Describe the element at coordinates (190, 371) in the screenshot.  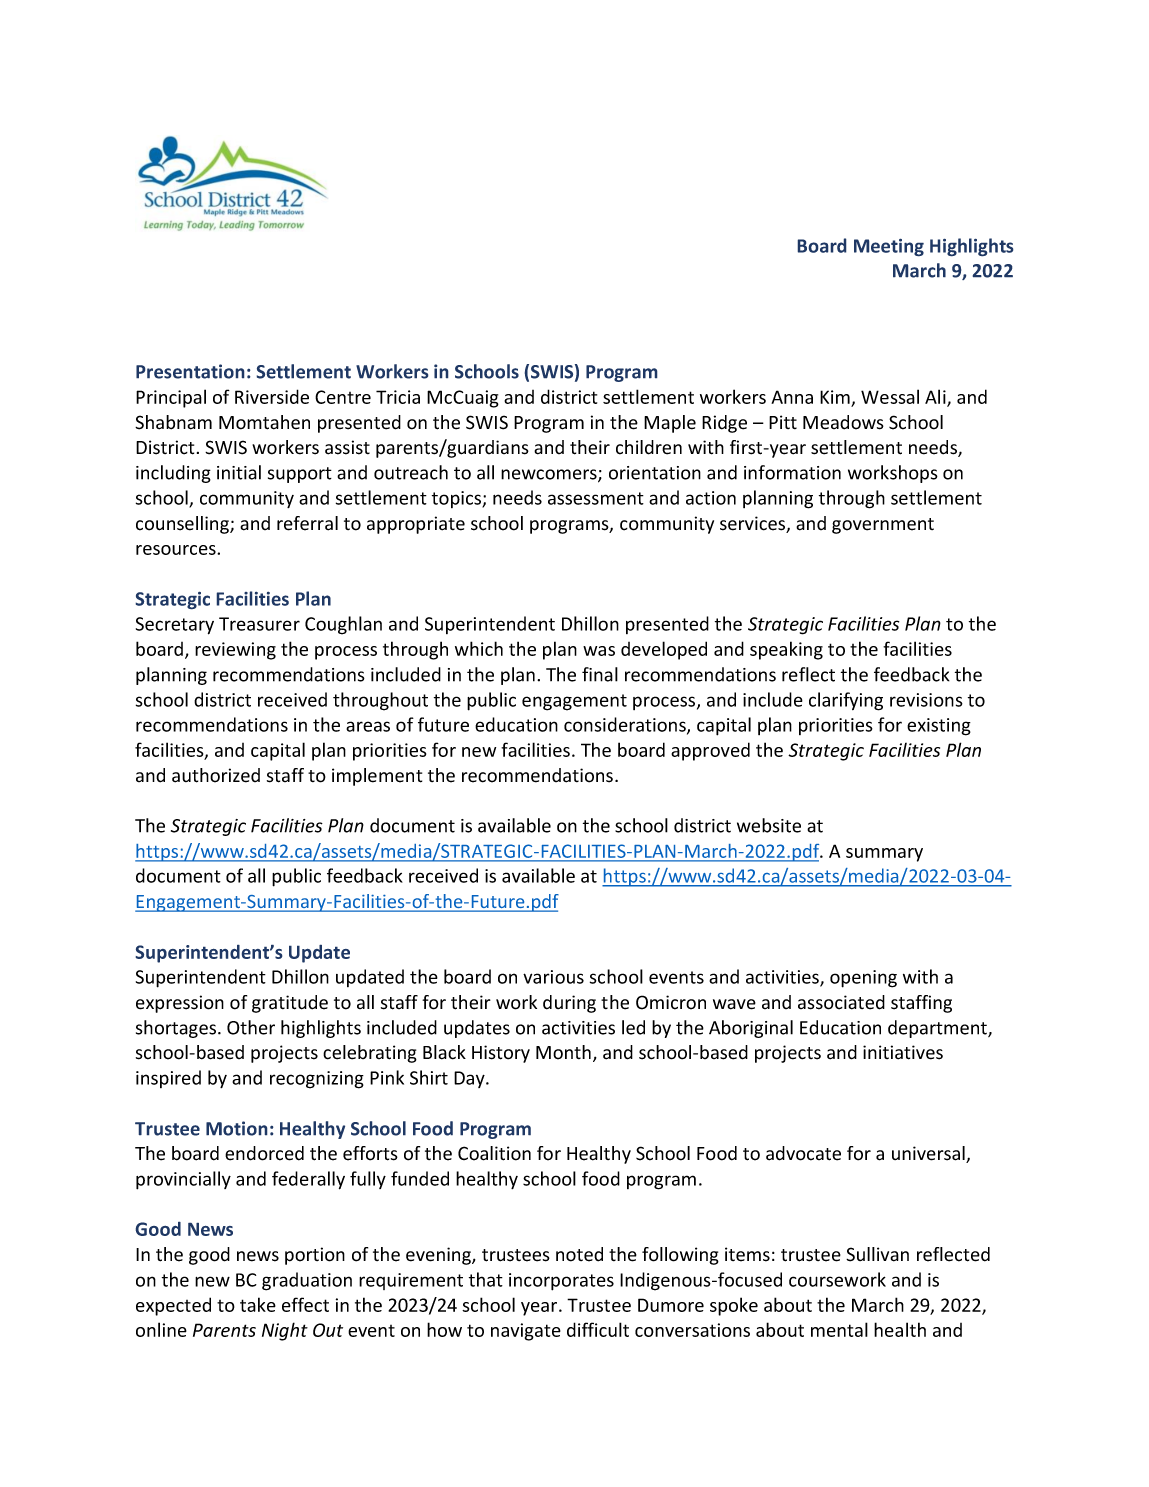
I see `Presentation` at that location.
